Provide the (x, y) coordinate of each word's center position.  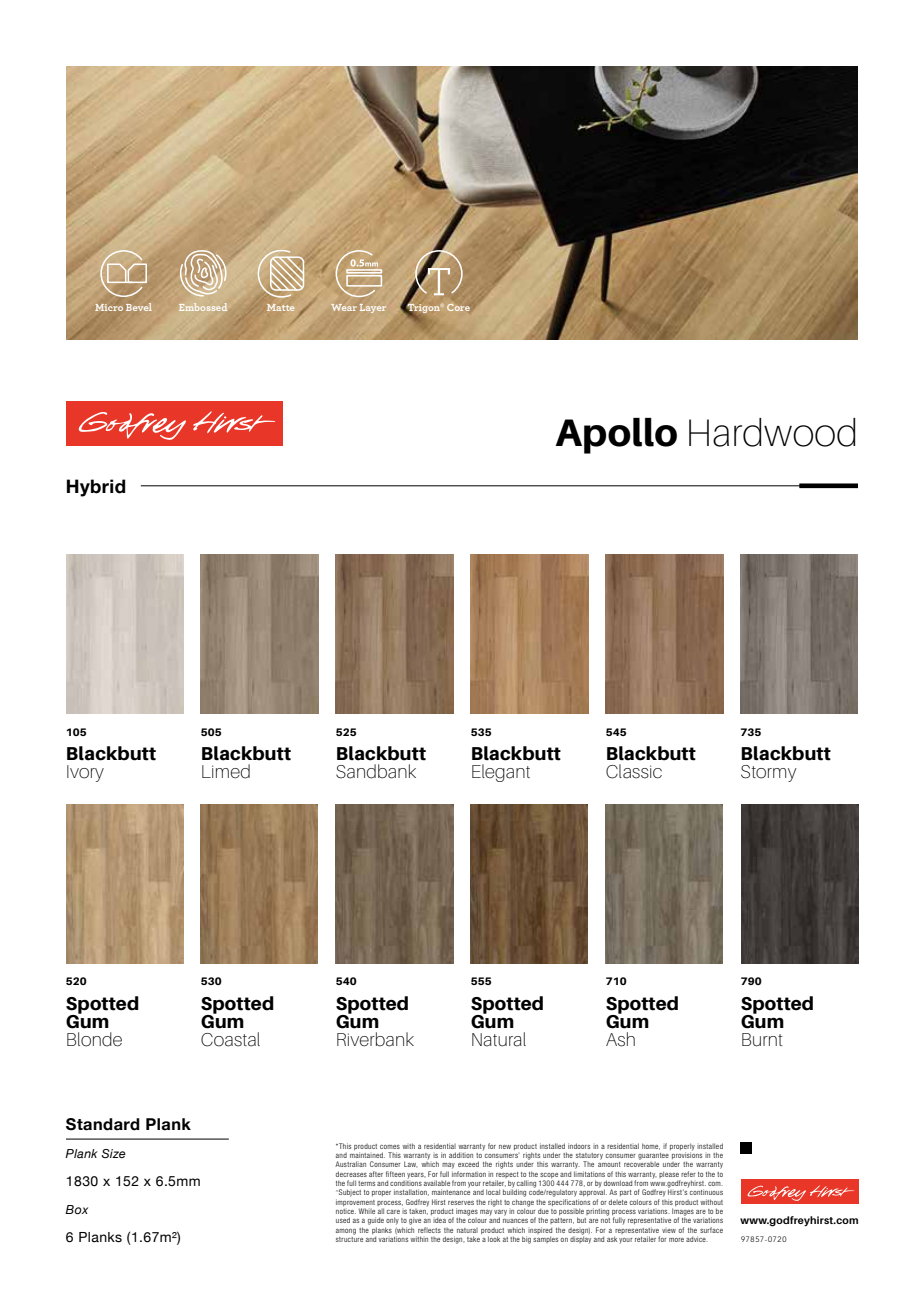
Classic (634, 771)
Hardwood (772, 432)
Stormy (769, 773)
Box (76, 1209)
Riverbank (375, 1039)
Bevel (139, 307)
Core (458, 307)
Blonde (94, 1039)
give (415, 1221)
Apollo (616, 436)
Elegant (501, 773)
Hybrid (96, 488)
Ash (620, 1039)
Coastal (230, 1039)
